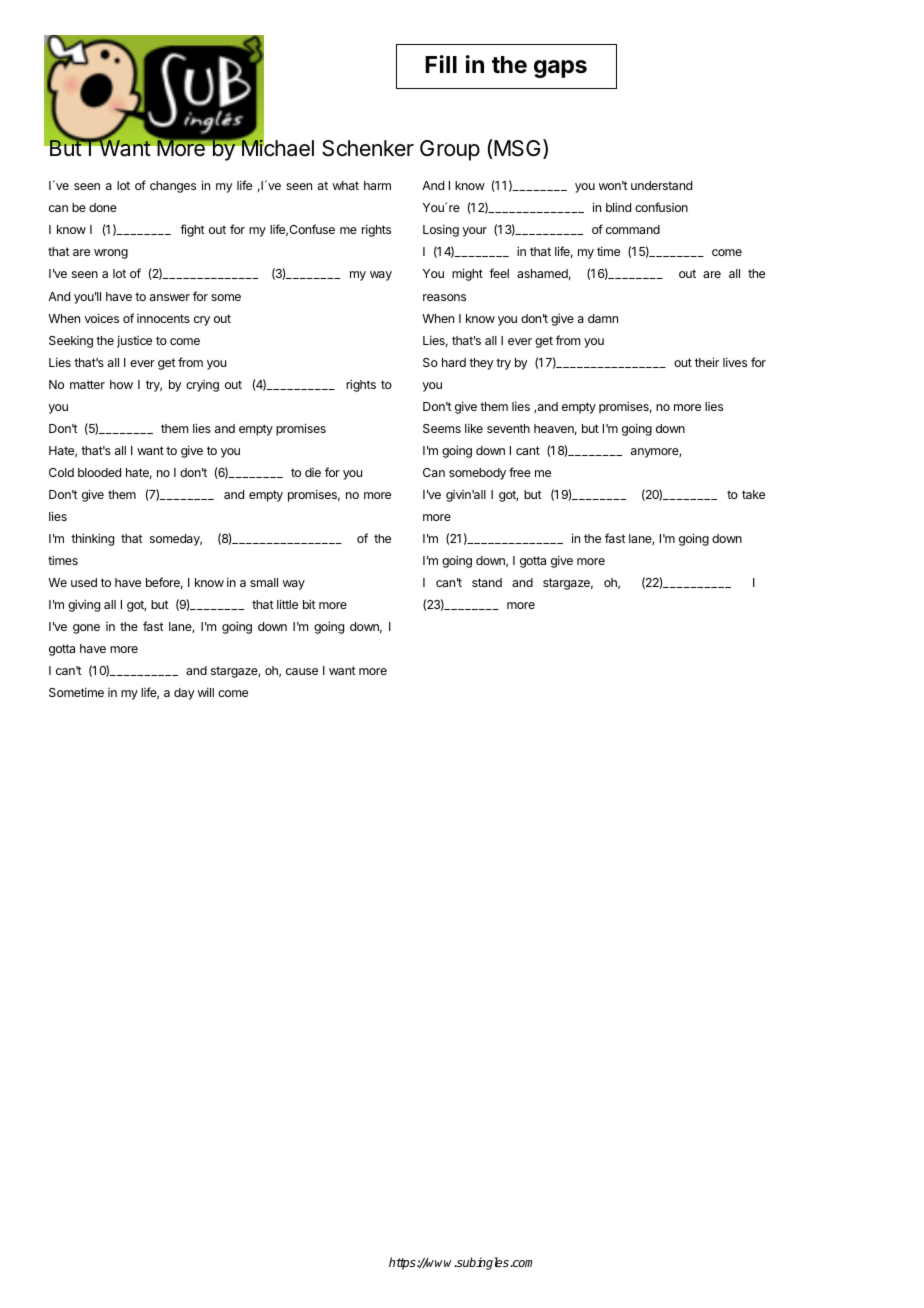 Image resolution: width=924 pixels, height=1308 pixels. I want to click on Fill, so click(441, 64).
